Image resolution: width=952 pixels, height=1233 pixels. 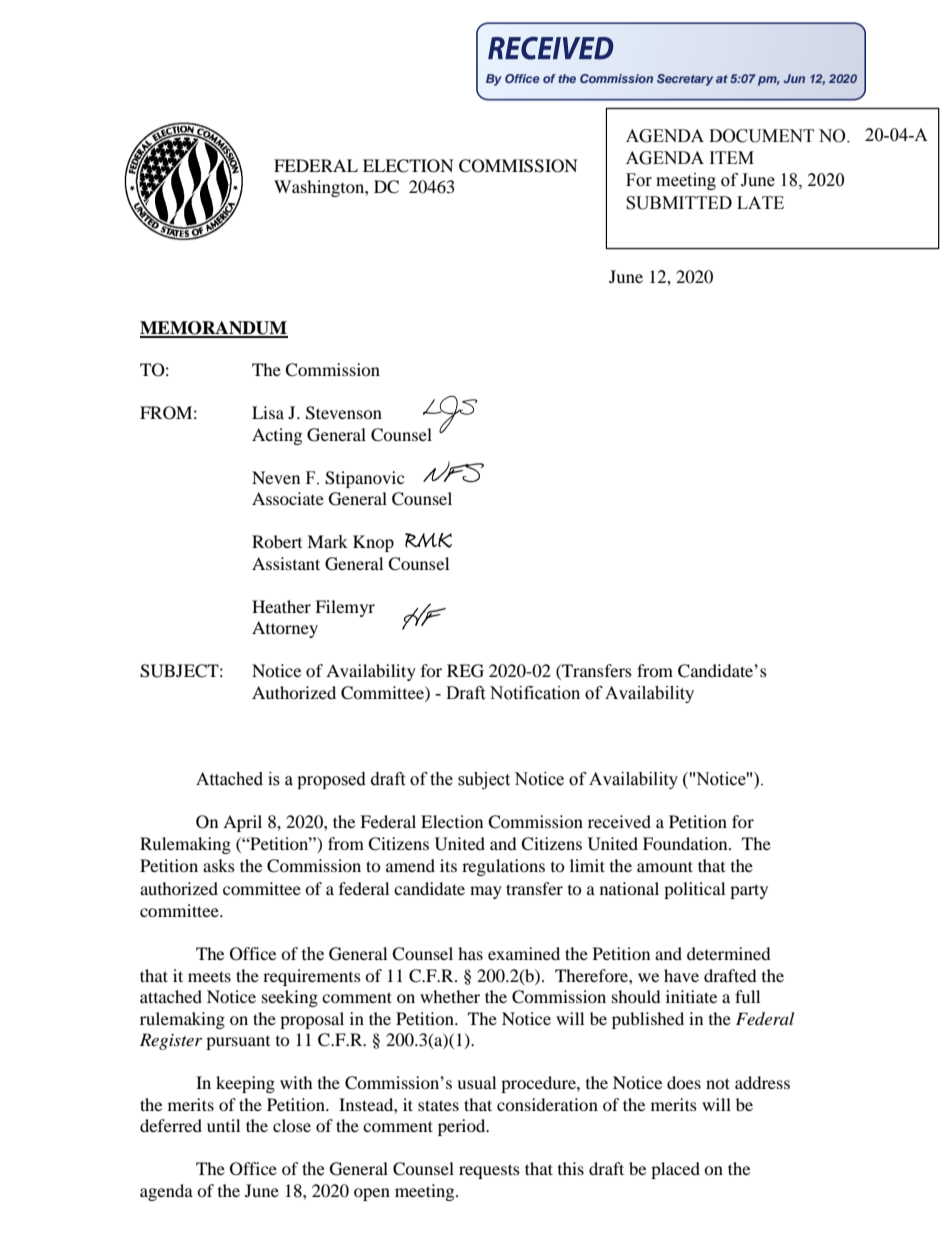 I want to click on Attorney, so click(x=285, y=629).
